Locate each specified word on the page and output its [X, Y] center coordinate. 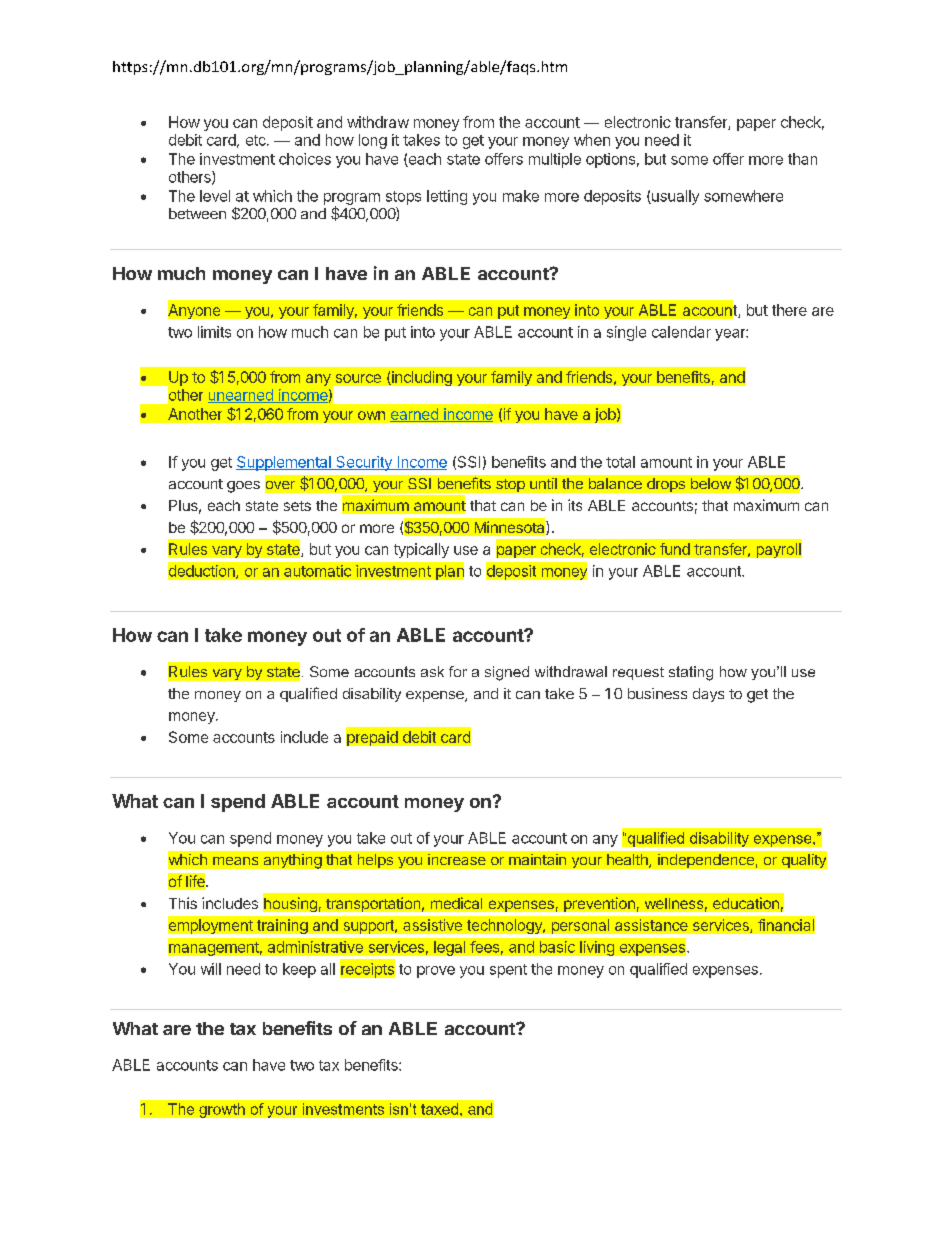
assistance [651, 925]
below [711, 483]
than [802, 159]
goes [243, 487]
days [708, 695]
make [521, 196]
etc [257, 140]
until [543, 483]
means [235, 861]
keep [299, 970]
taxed [439, 1109]
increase [457, 859]
